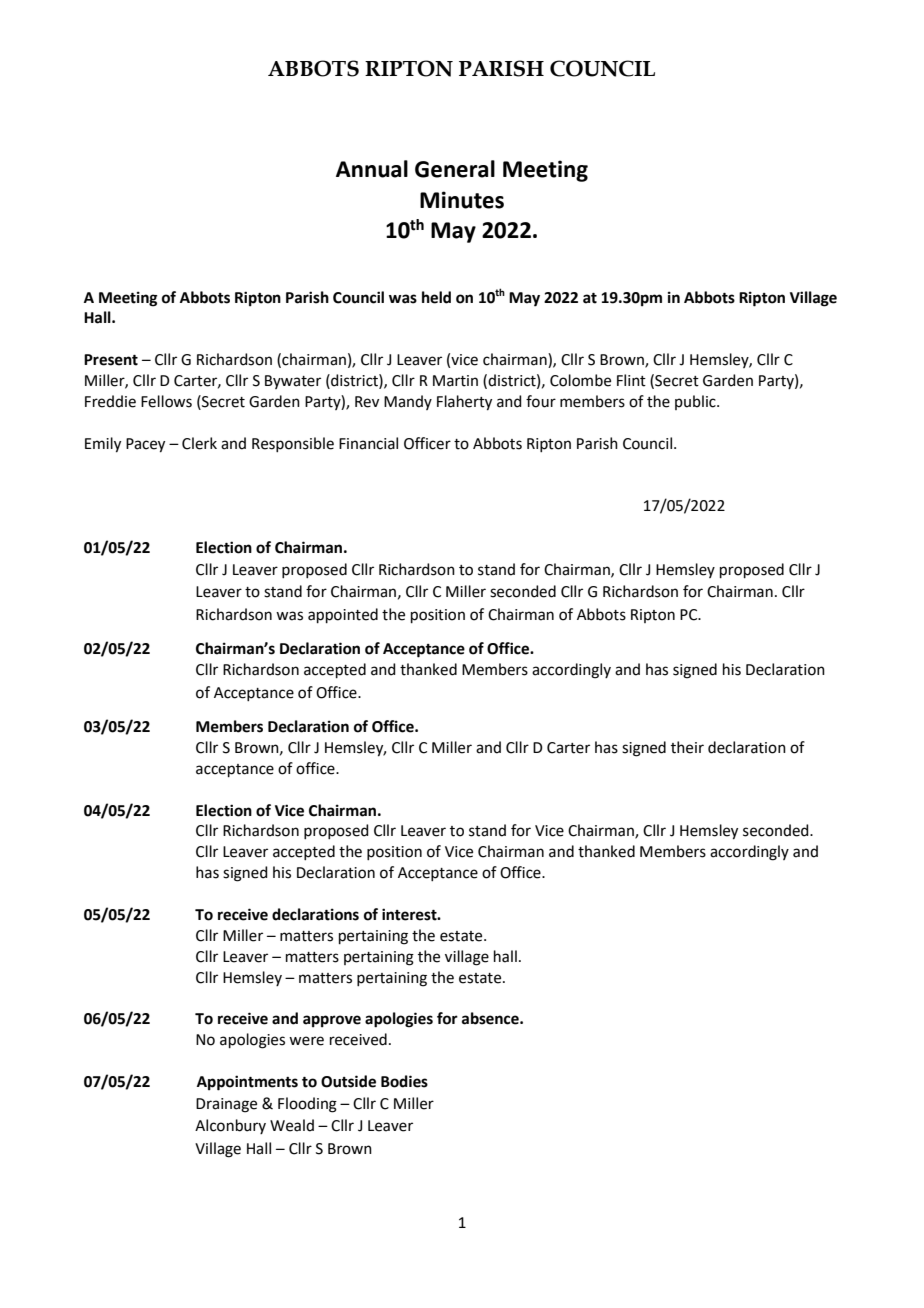 Image resolution: width=924 pixels, height=1308 pixels. What do you see at coordinates (343, 615) in the screenshot?
I see `appointed` at bounding box center [343, 615].
